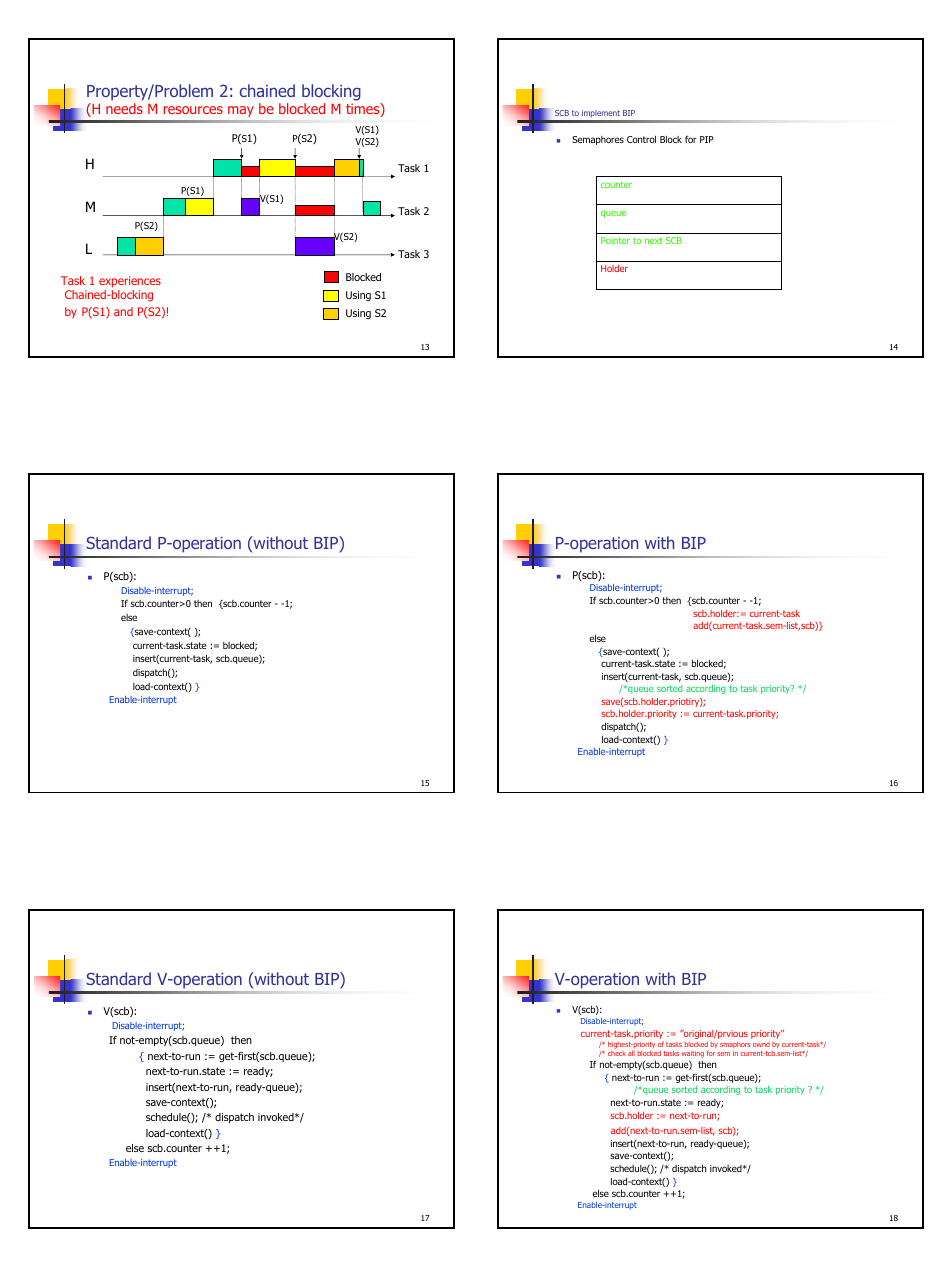 The width and height of the screenshot is (952, 1267). I want to click on Control, so click(641, 139).
